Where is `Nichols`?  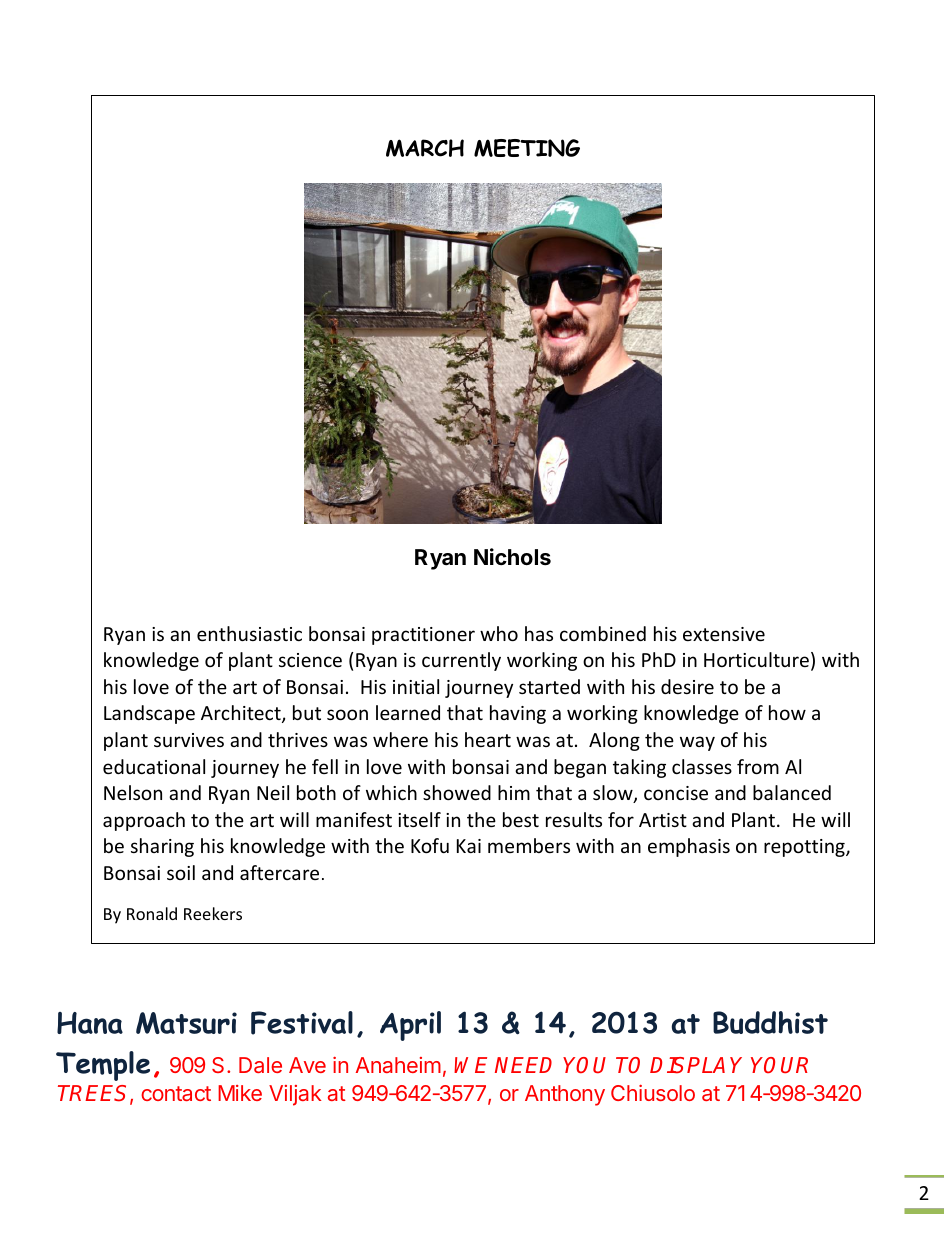 Nichols is located at coordinates (512, 557).
